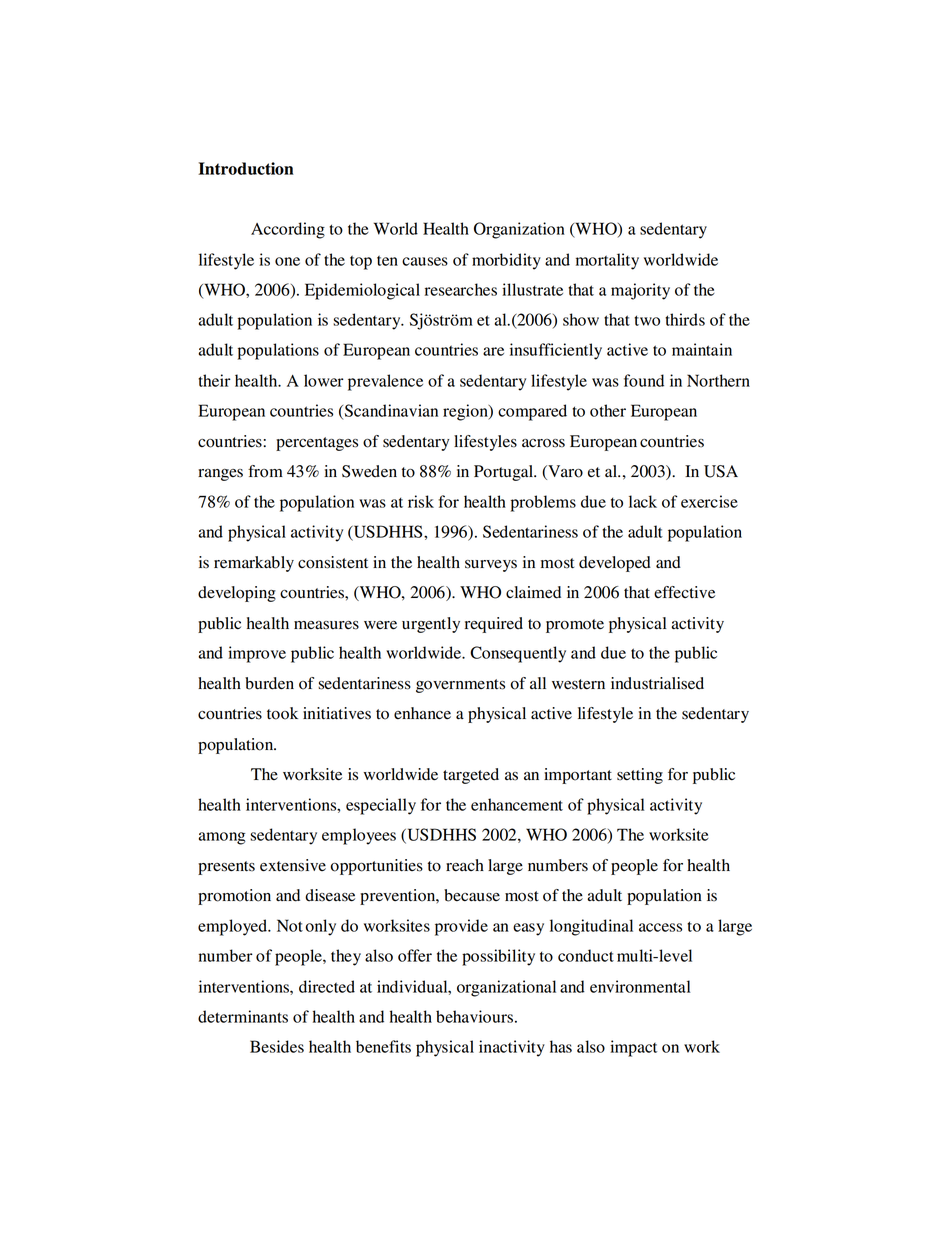 This screenshot has height=1233, width=952. Describe the element at coordinates (282, 713) in the screenshot. I see `took` at that location.
